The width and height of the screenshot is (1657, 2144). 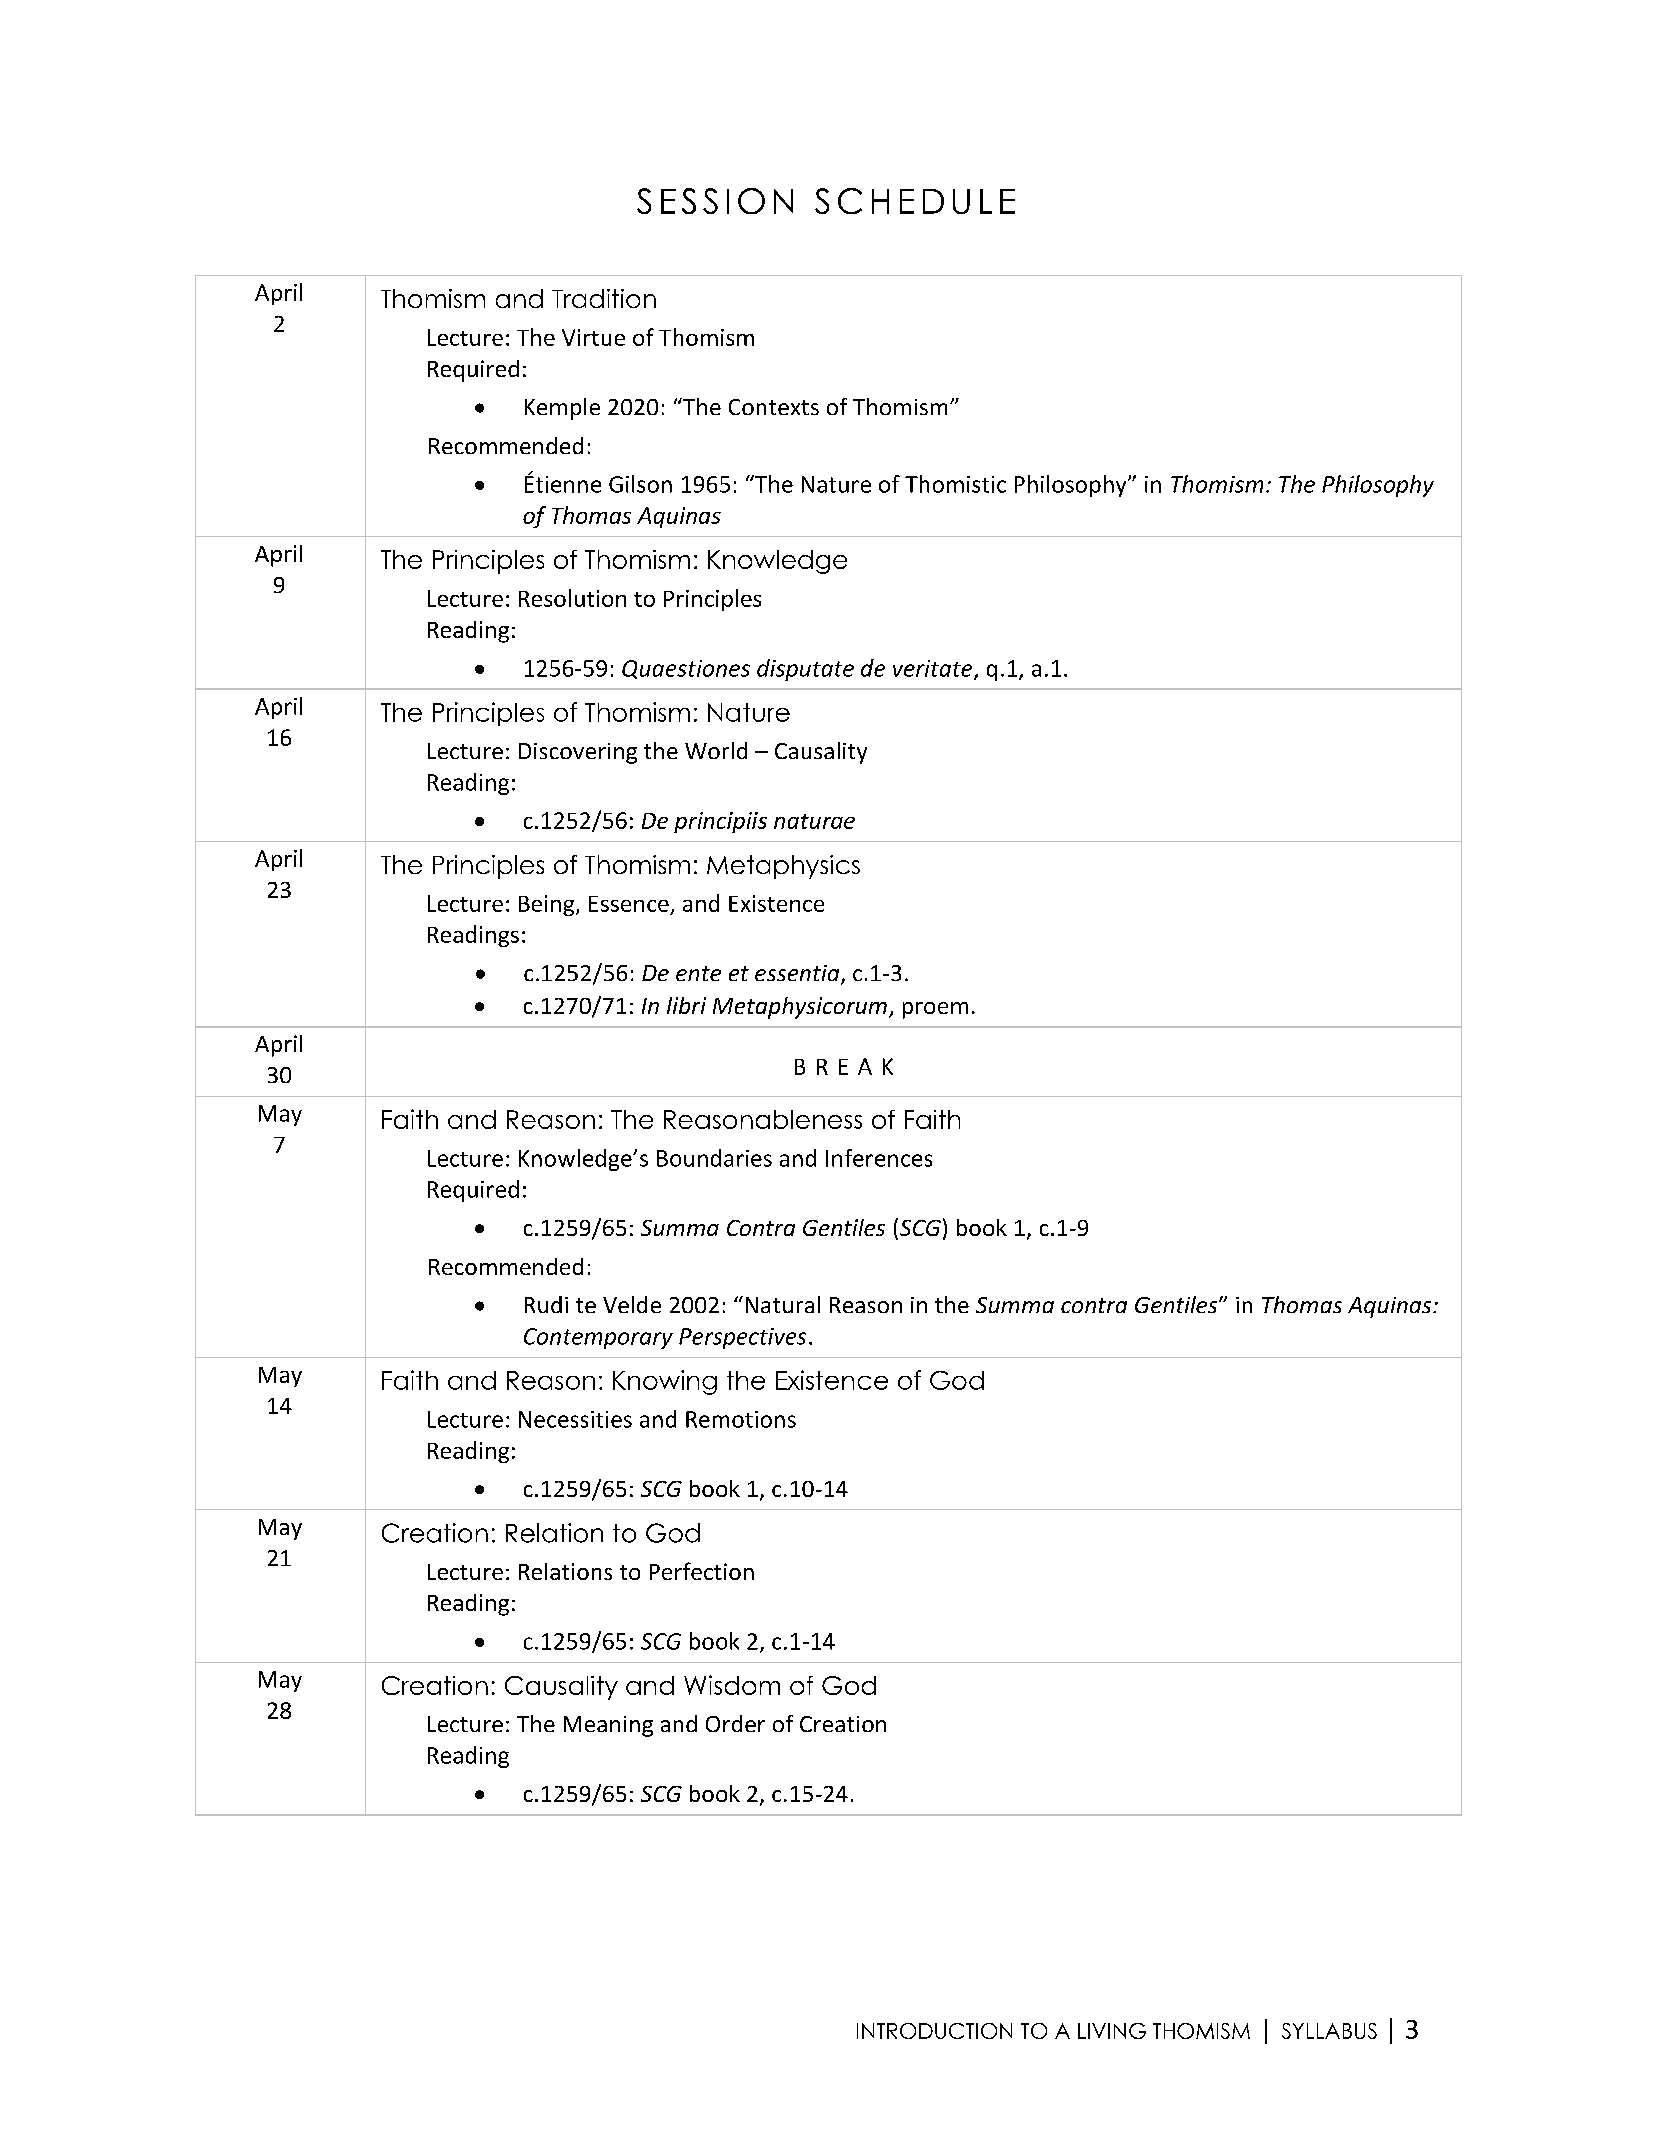 I want to click on Thomistic, so click(x=955, y=484).
